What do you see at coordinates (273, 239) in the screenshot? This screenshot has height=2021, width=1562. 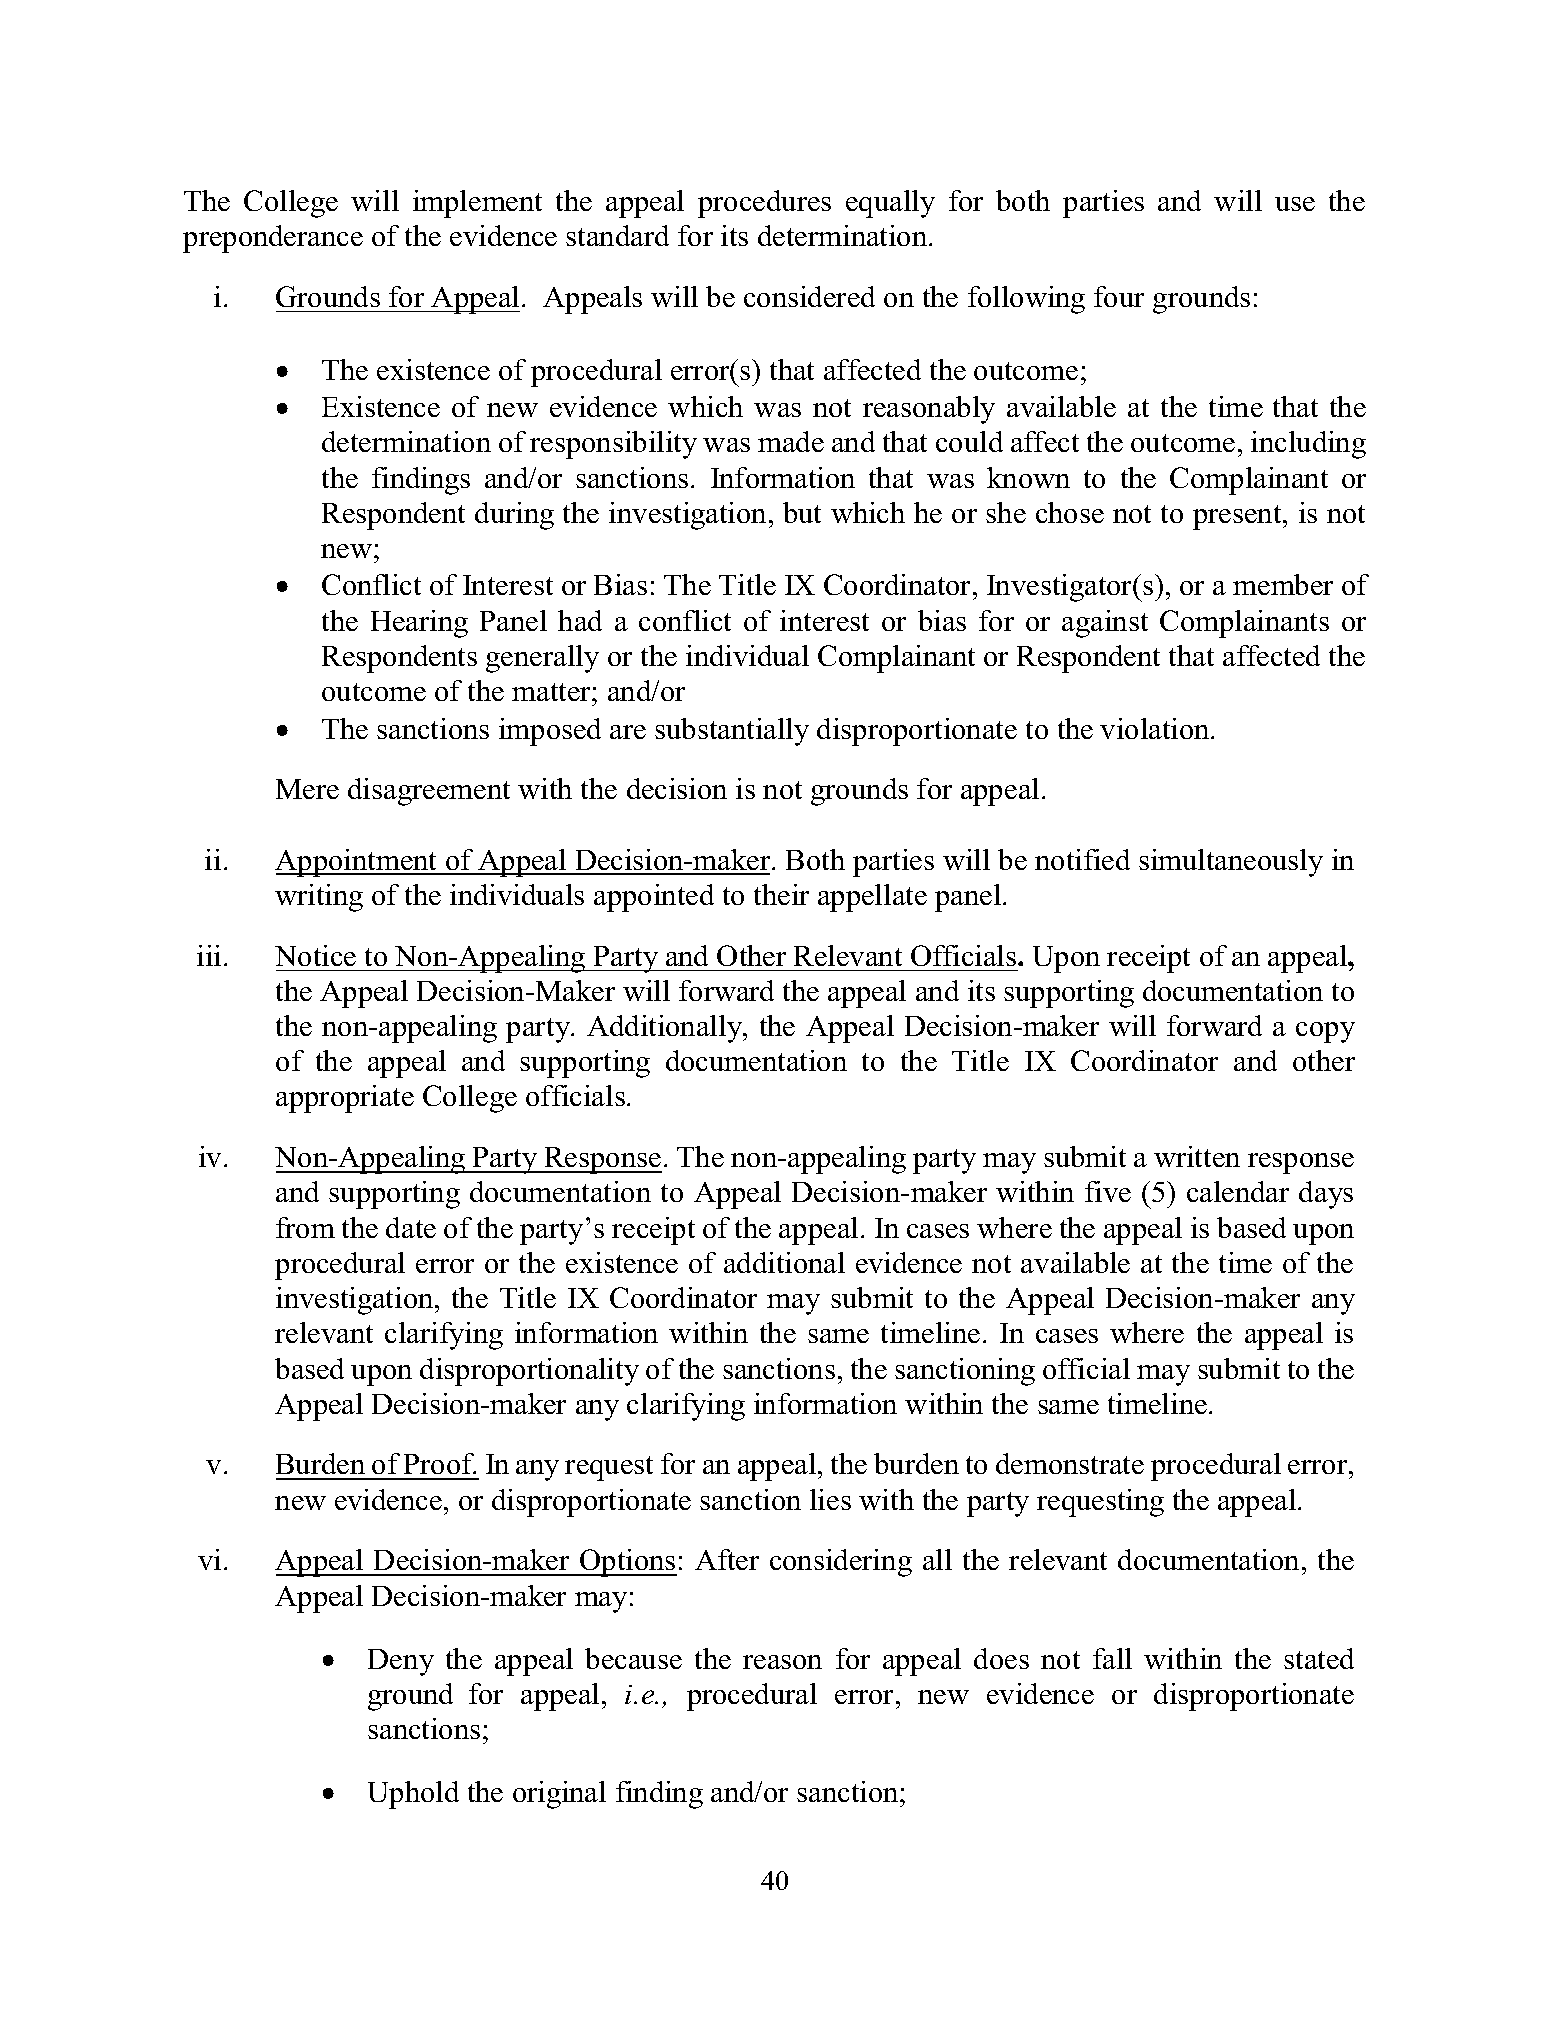 I see `preponderance` at bounding box center [273, 239].
